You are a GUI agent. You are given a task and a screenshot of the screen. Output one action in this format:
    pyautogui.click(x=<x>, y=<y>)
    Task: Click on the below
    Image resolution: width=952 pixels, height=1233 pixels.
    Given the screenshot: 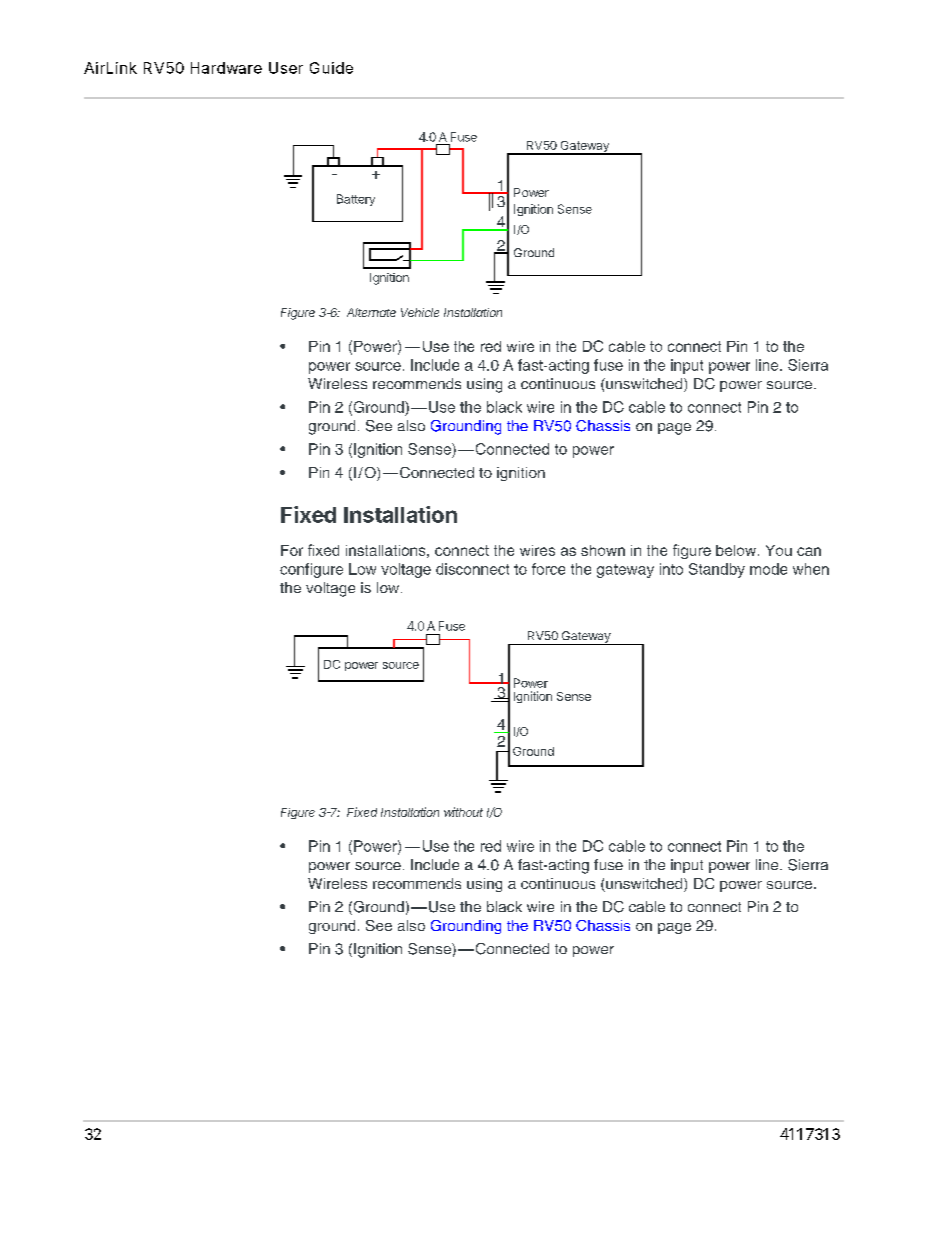 What is the action you would take?
    pyautogui.click(x=736, y=550)
